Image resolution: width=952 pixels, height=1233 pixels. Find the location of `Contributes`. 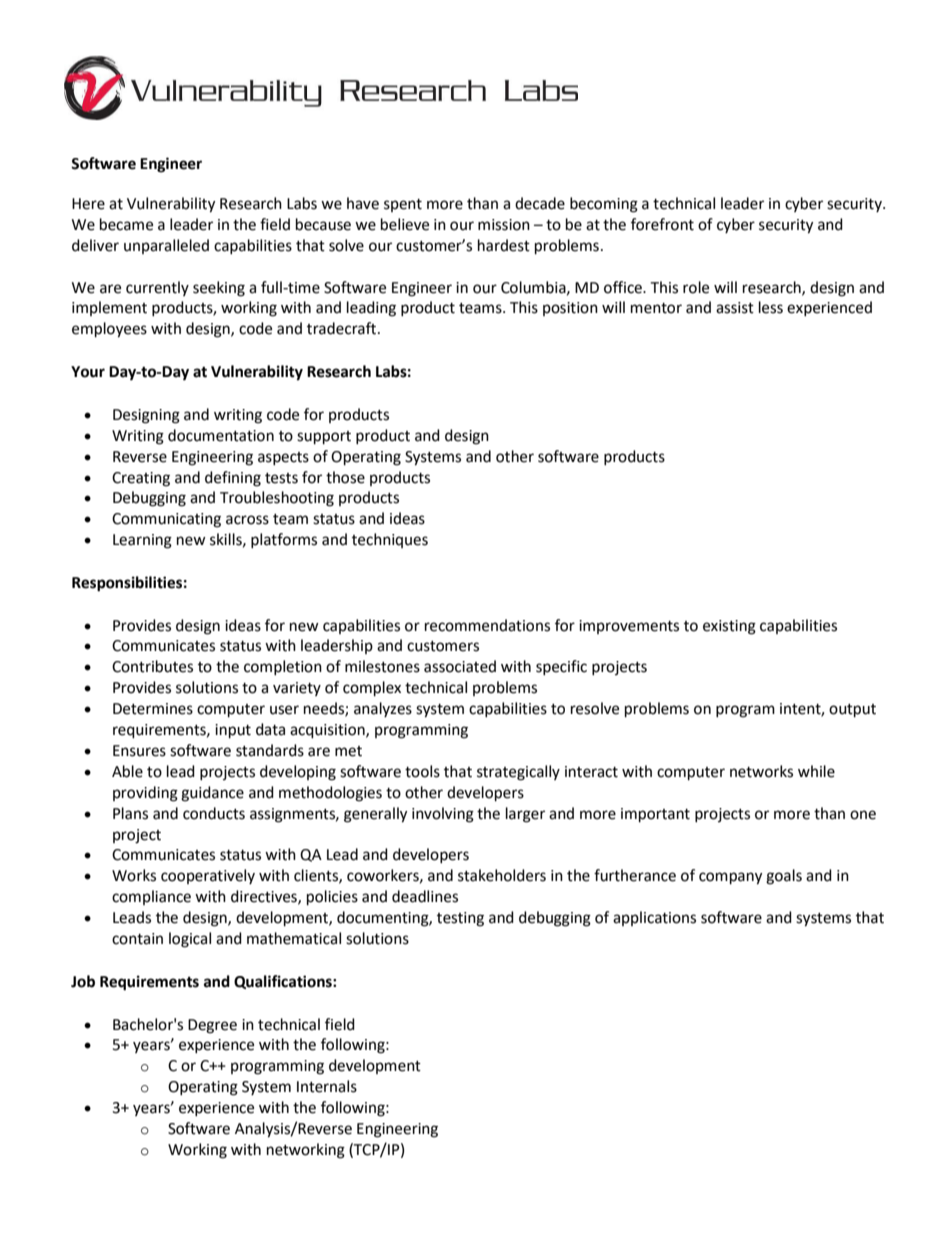

Contributes is located at coordinates (152, 666).
